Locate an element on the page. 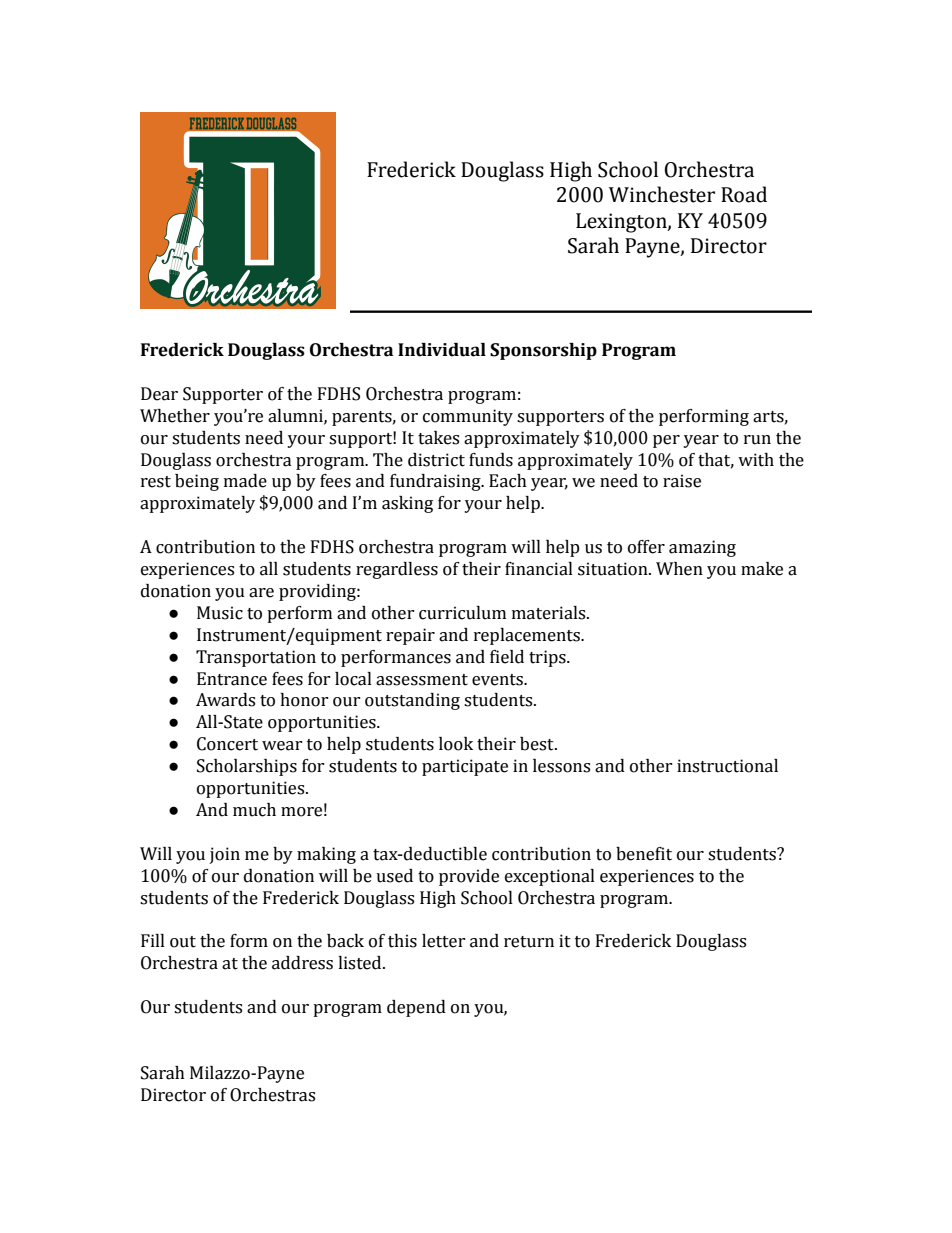 This image has height=1233, width=952. curriculum is located at coordinates (462, 613).
